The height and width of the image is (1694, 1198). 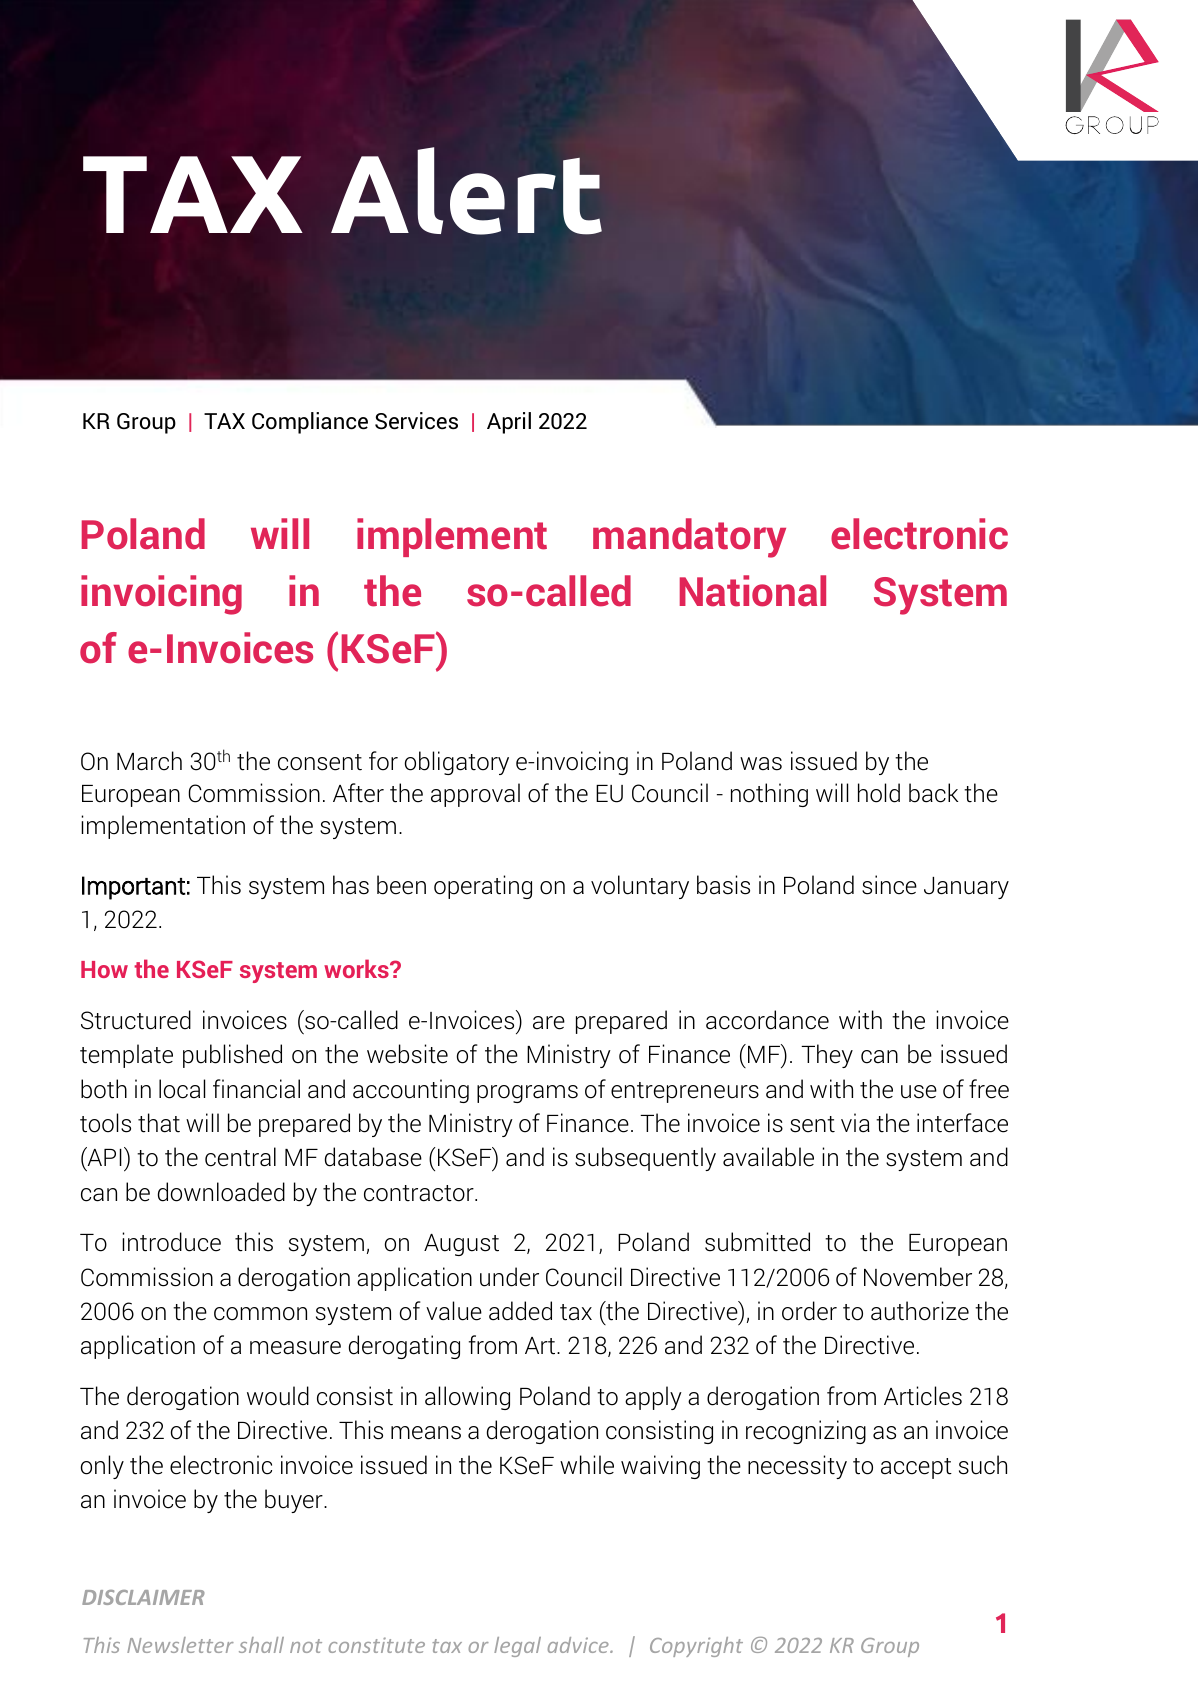 I want to click on obligatory, so click(x=457, y=763).
